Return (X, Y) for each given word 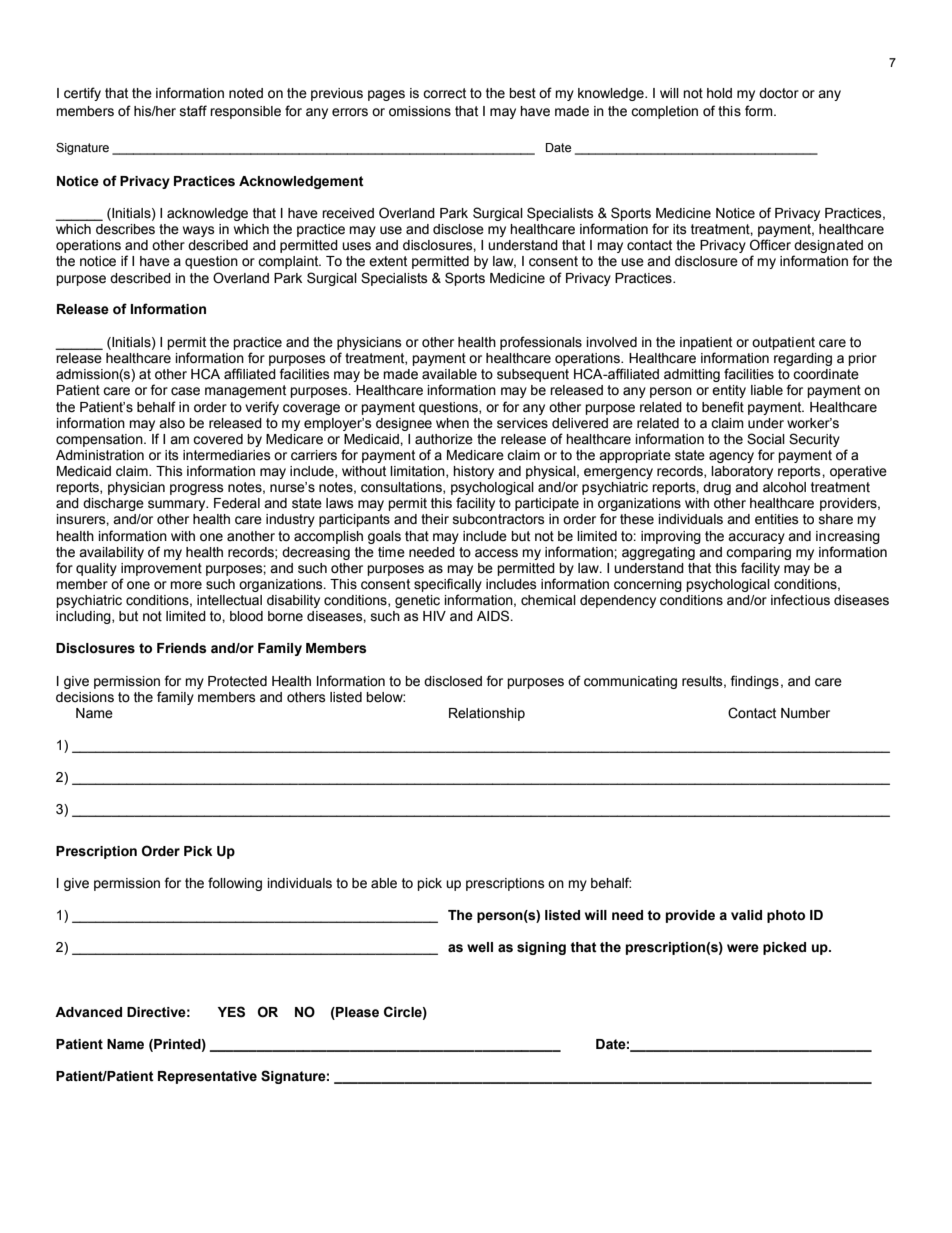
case (185, 391)
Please (356, 1012)
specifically (448, 585)
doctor (779, 93)
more (186, 585)
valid (746, 915)
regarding (803, 359)
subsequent (533, 375)
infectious (800, 600)
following (235, 884)
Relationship (487, 714)
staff (193, 111)
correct (444, 93)
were (743, 948)
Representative (207, 1077)
